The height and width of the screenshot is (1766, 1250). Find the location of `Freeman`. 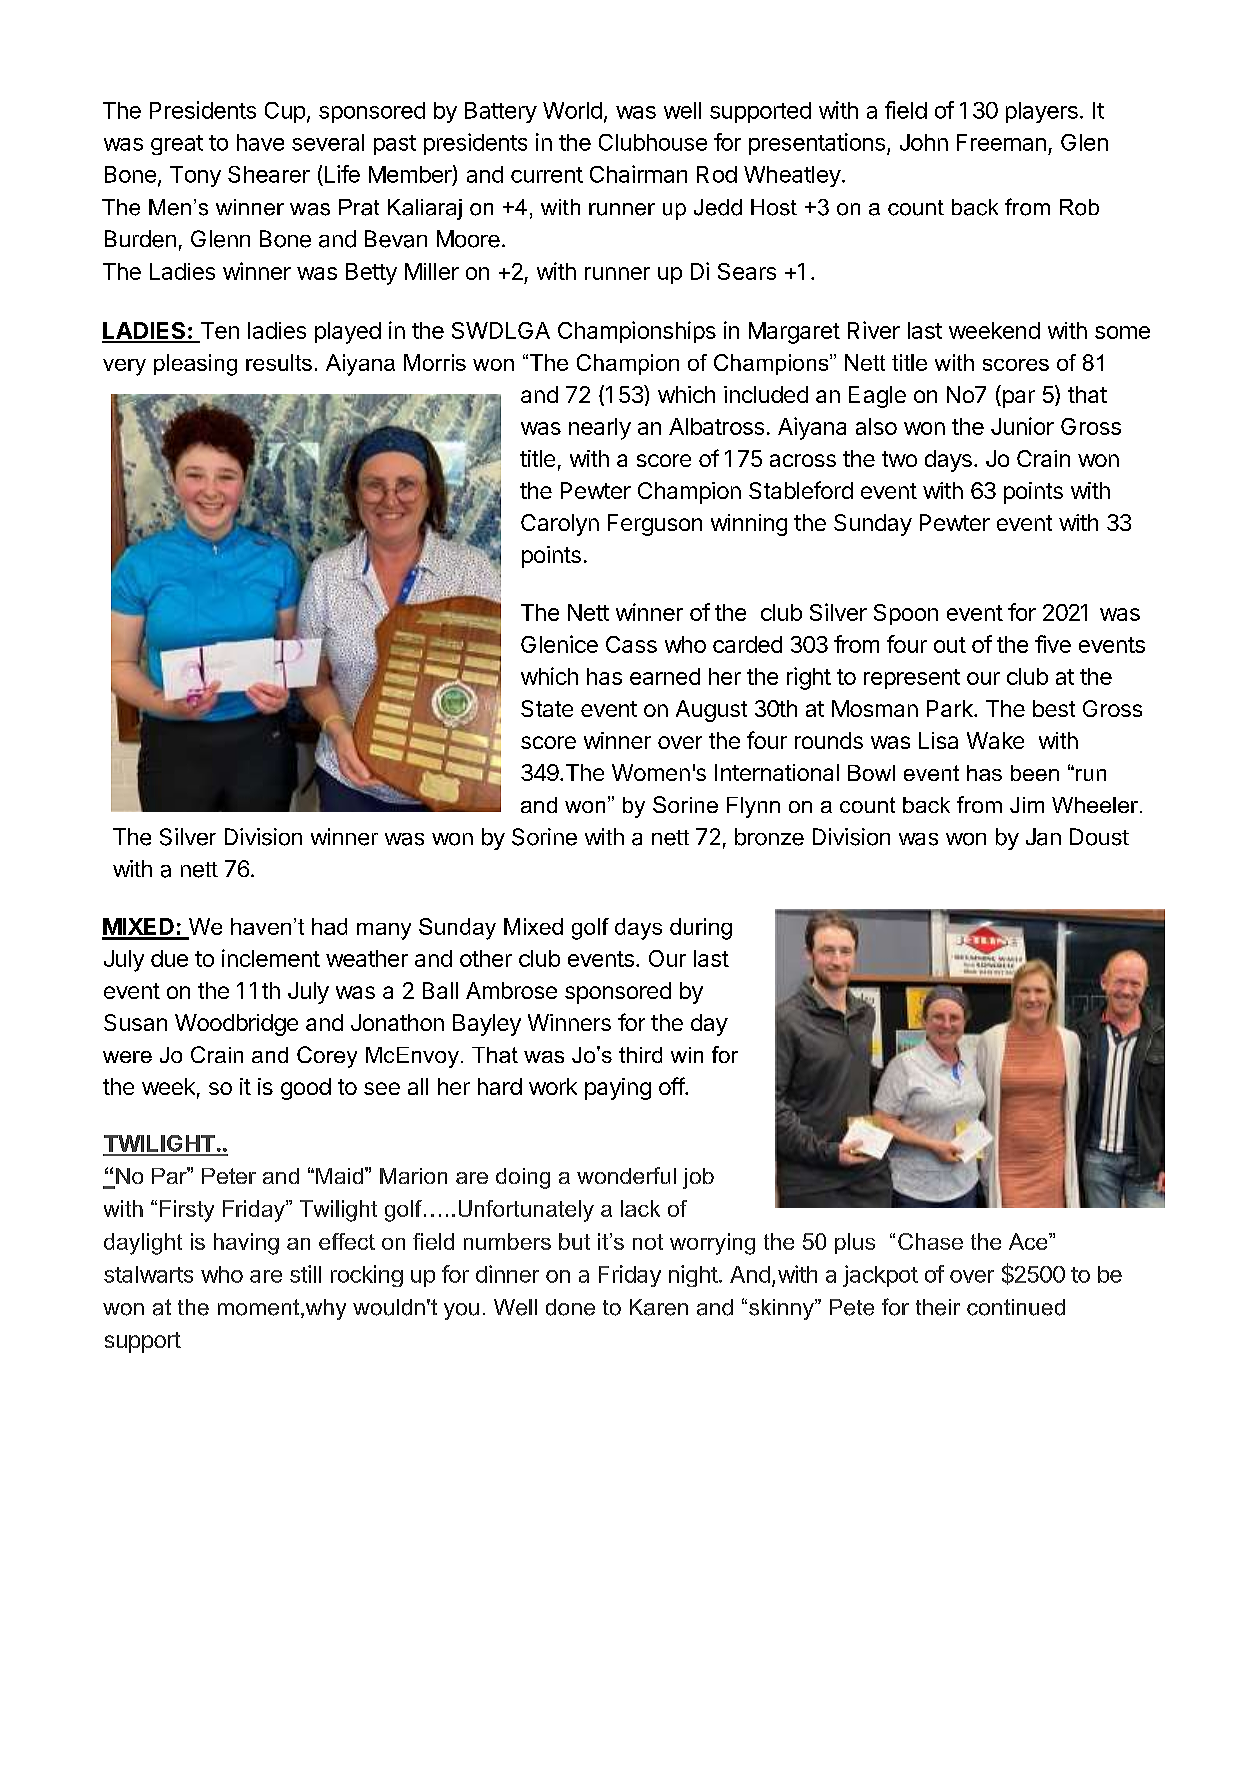

Freeman is located at coordinates (1001, 142).
